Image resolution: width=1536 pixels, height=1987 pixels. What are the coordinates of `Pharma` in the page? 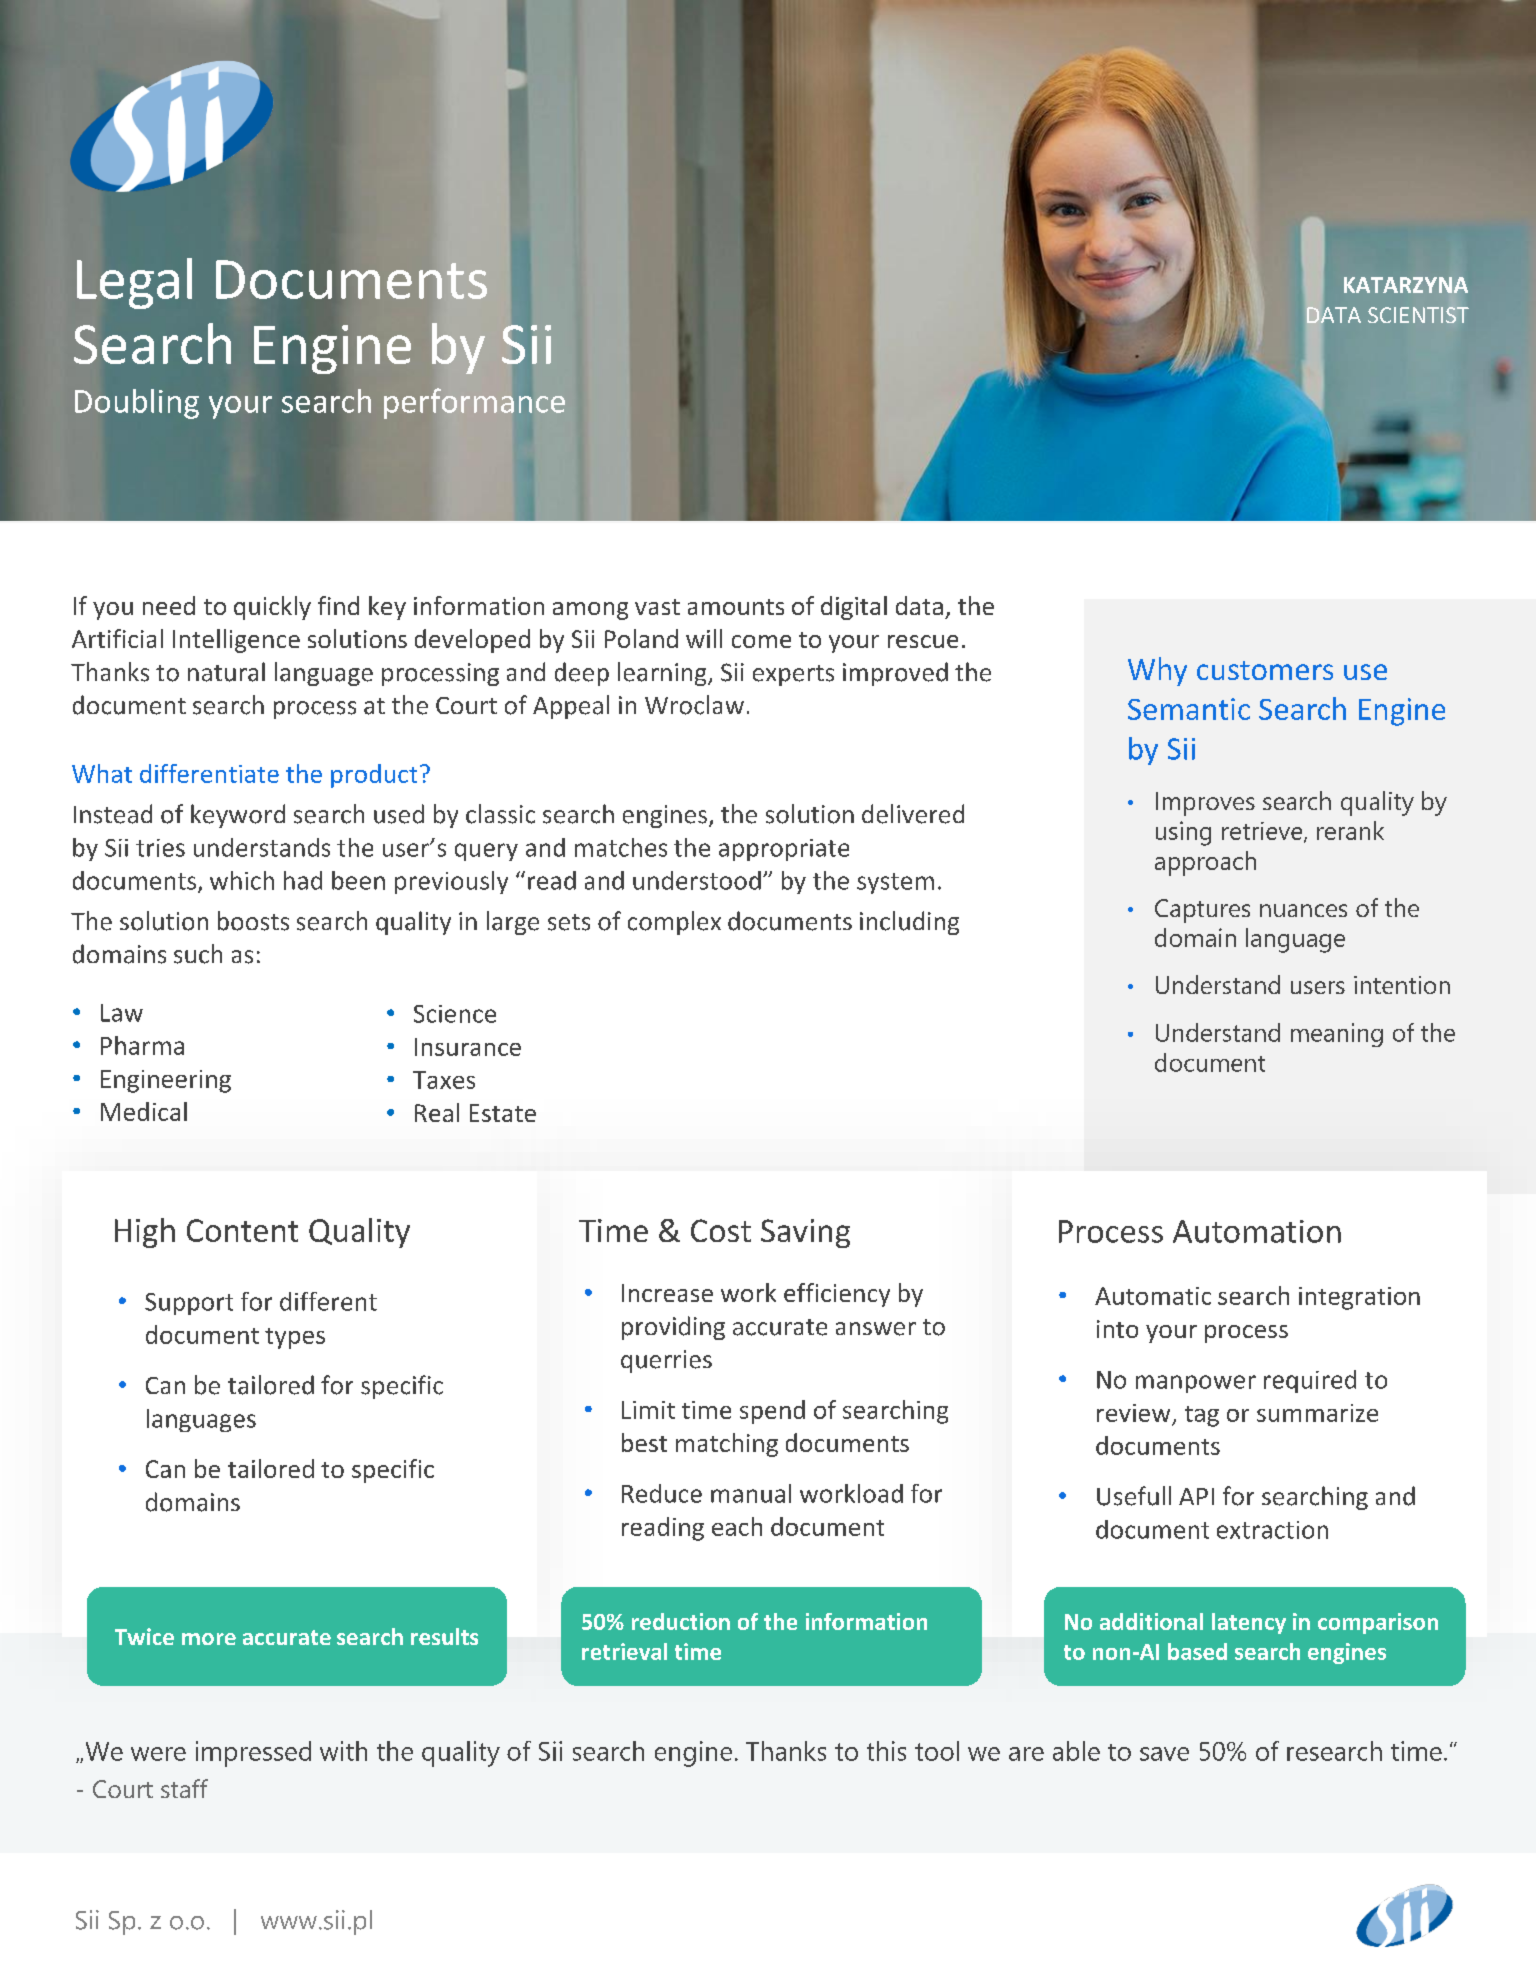 It's located at (142, 1045).
